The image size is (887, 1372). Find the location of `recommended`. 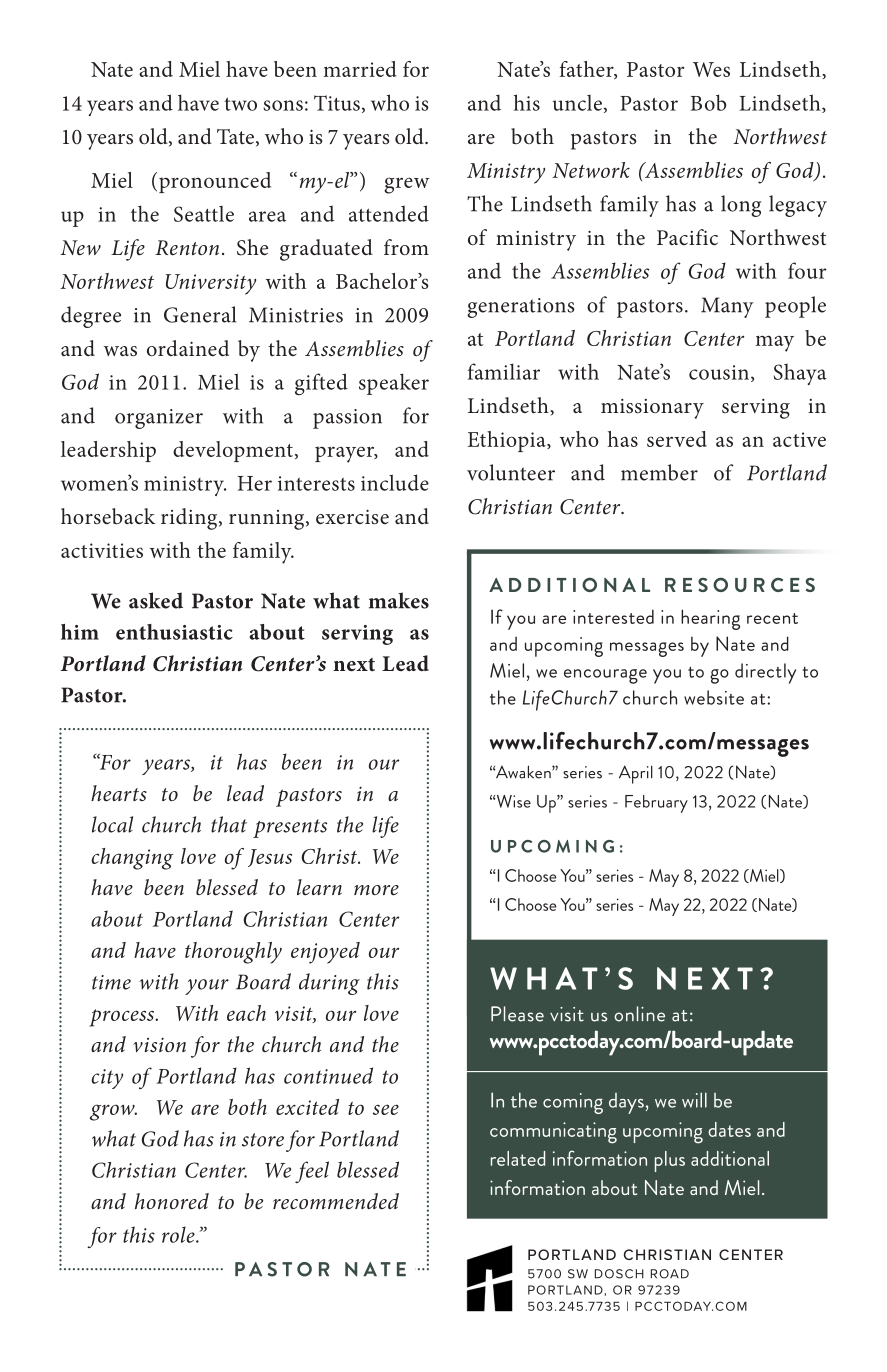

recommended is located at coordinates (336, 1201).
